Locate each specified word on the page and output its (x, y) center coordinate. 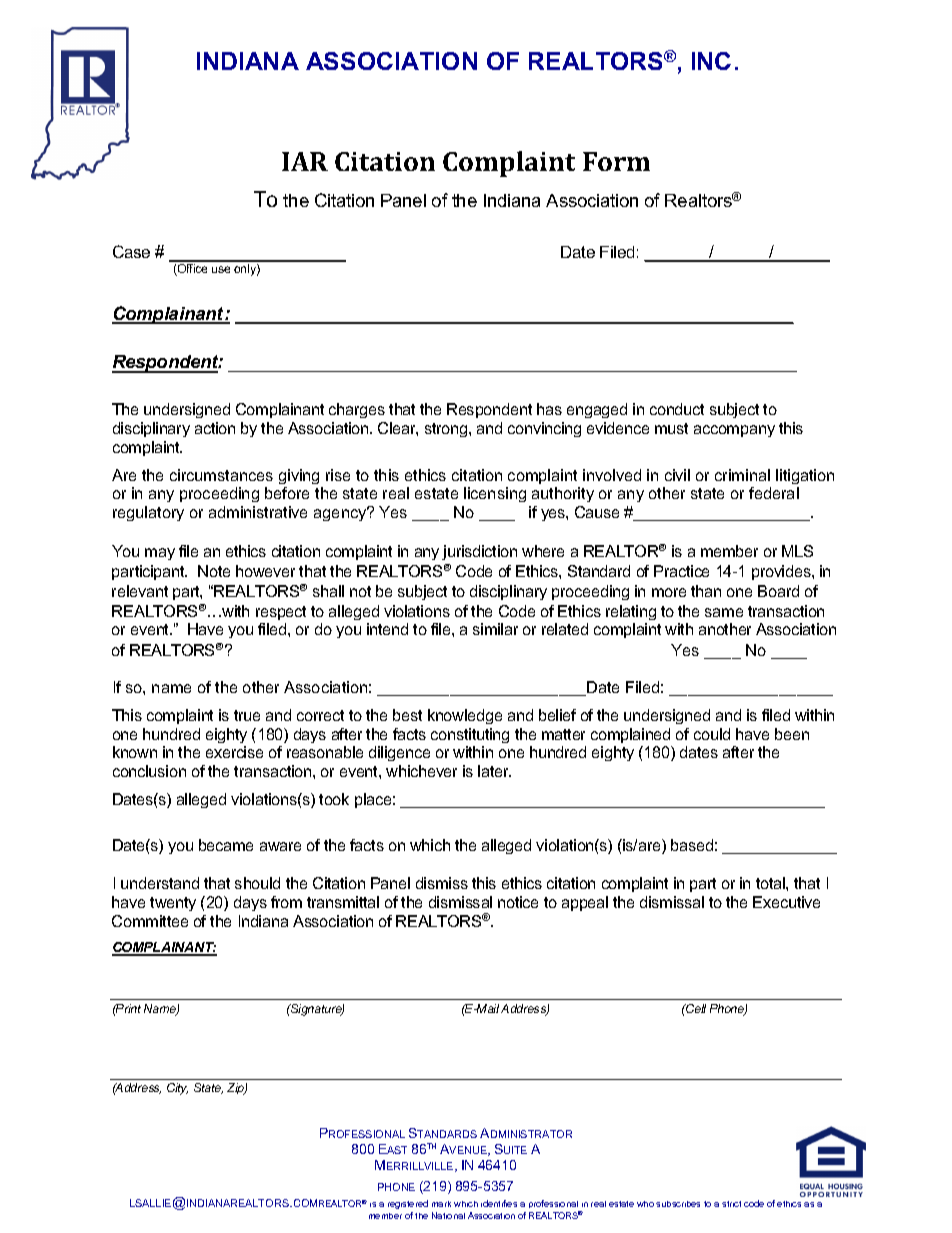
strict (731, 1204)
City (177, 1089)
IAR (305, 161)
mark (441, 1204)
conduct (677, 409)
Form (616, 161)
